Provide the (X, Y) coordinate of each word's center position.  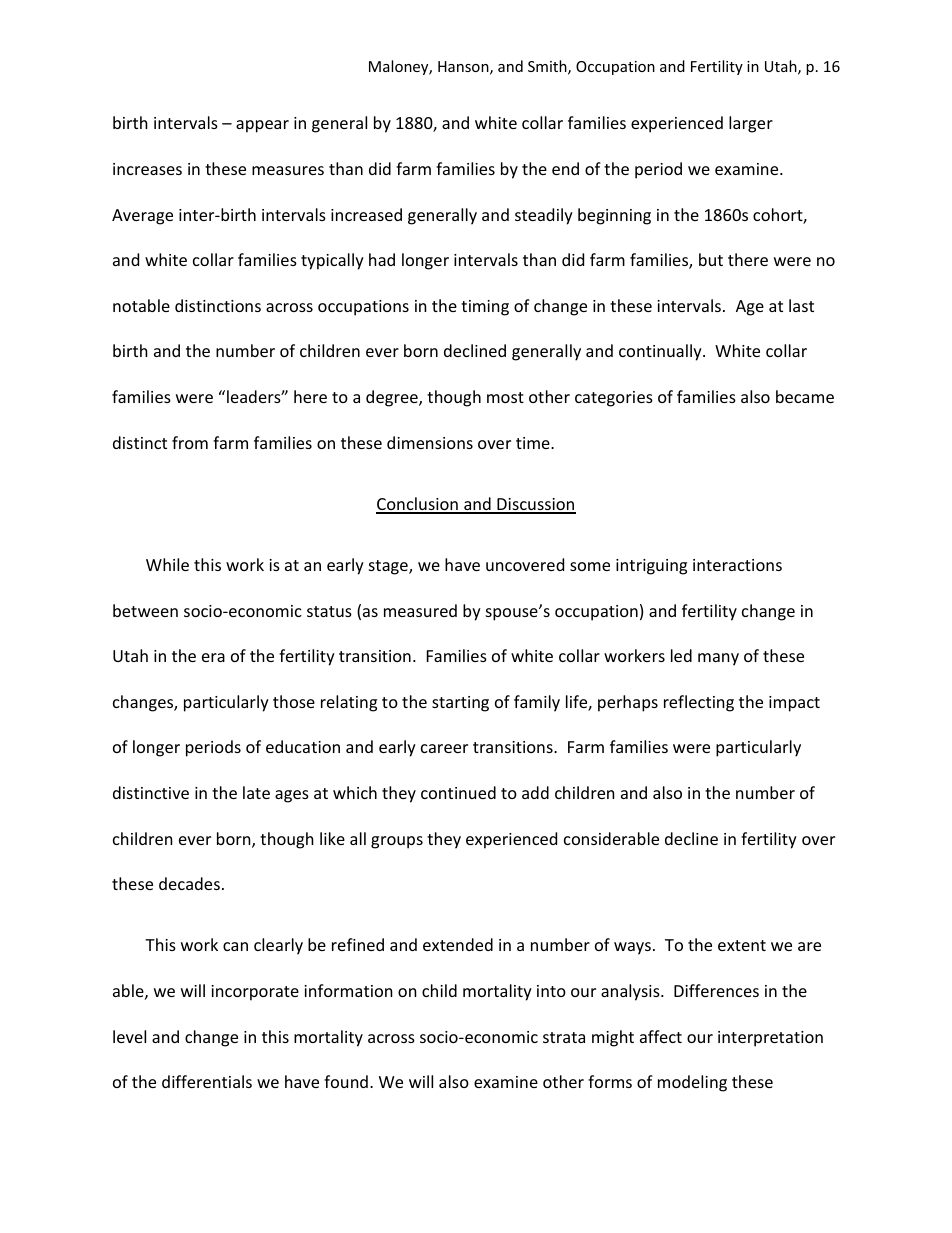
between (145, 610)
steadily (544, 216)
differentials (207, 1081)
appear (262, 126)
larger (751, 124)
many (718, 659)
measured (420, 610)
